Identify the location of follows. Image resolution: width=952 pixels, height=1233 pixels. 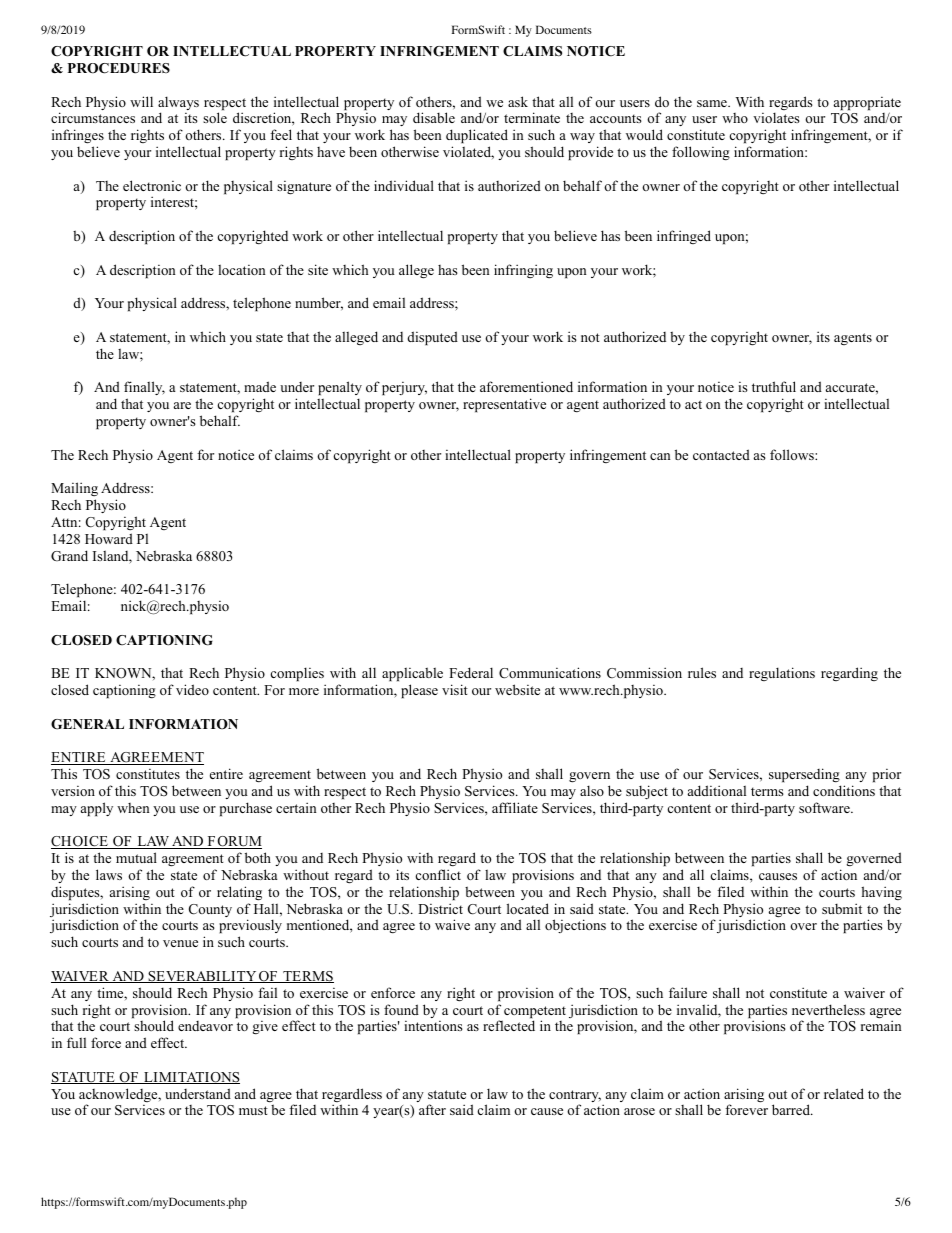
(793, 454).
